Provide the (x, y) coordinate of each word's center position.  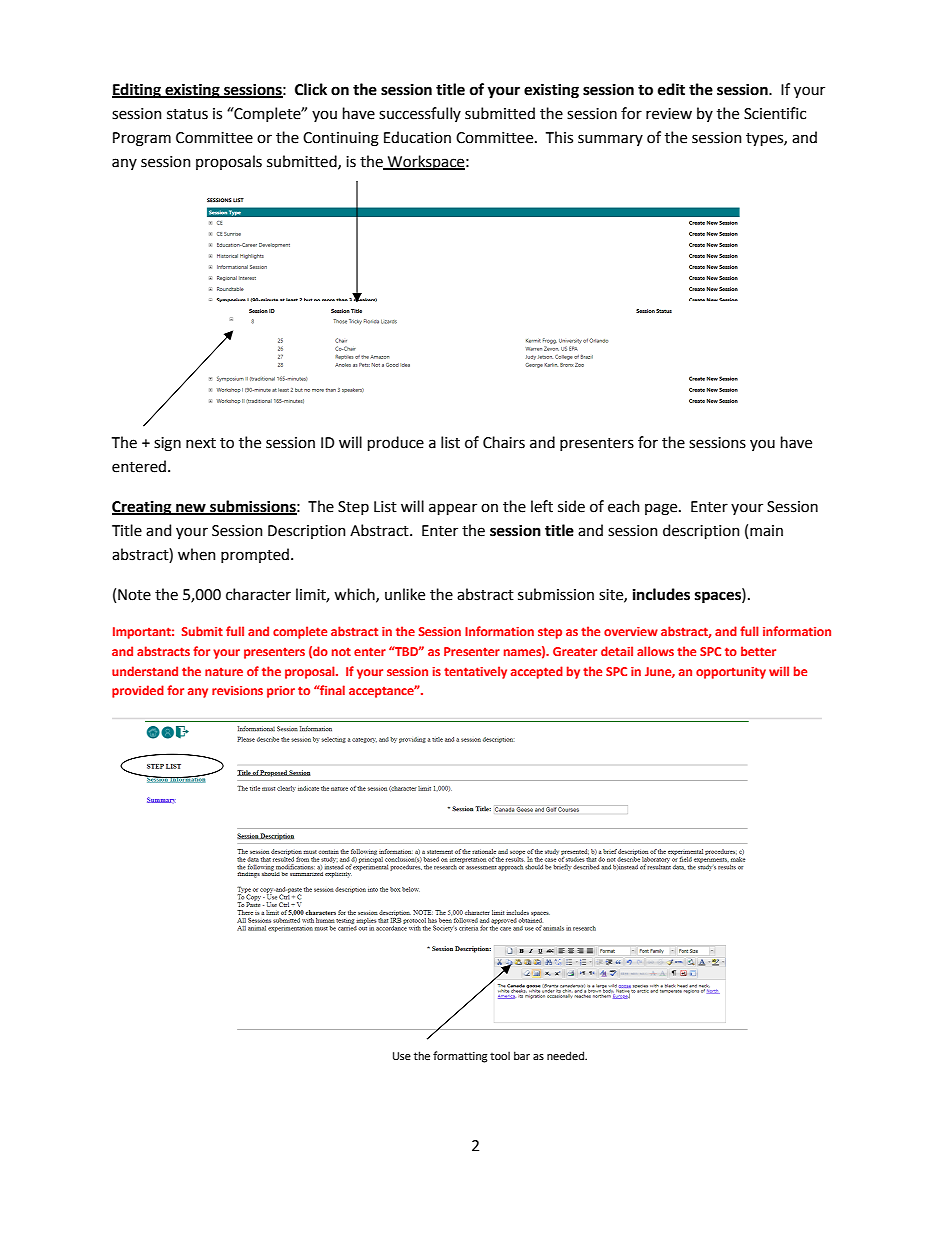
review (669, 114)
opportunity (731, 673)
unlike (405, 594)
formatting (460, 1057)
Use (402, 1056)
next (201, 443)
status (187, 114)
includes (661, 594)
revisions (237, 690)
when (197, 554)
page (662, 509)
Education (417, 137)
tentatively (475, 672)
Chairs (504, 442)
